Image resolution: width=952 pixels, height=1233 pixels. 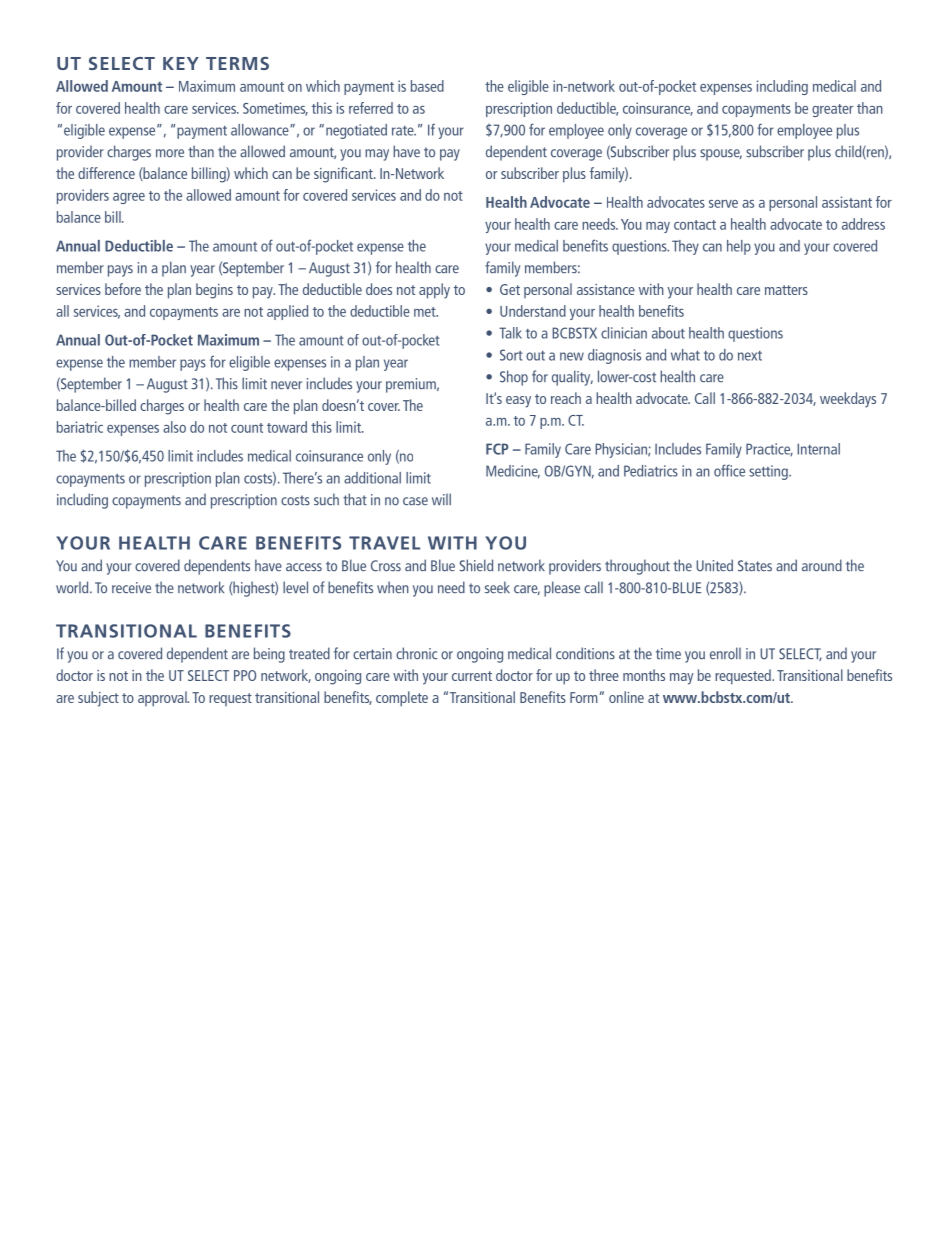 I want to click on based, so click(x=427, y=86).
